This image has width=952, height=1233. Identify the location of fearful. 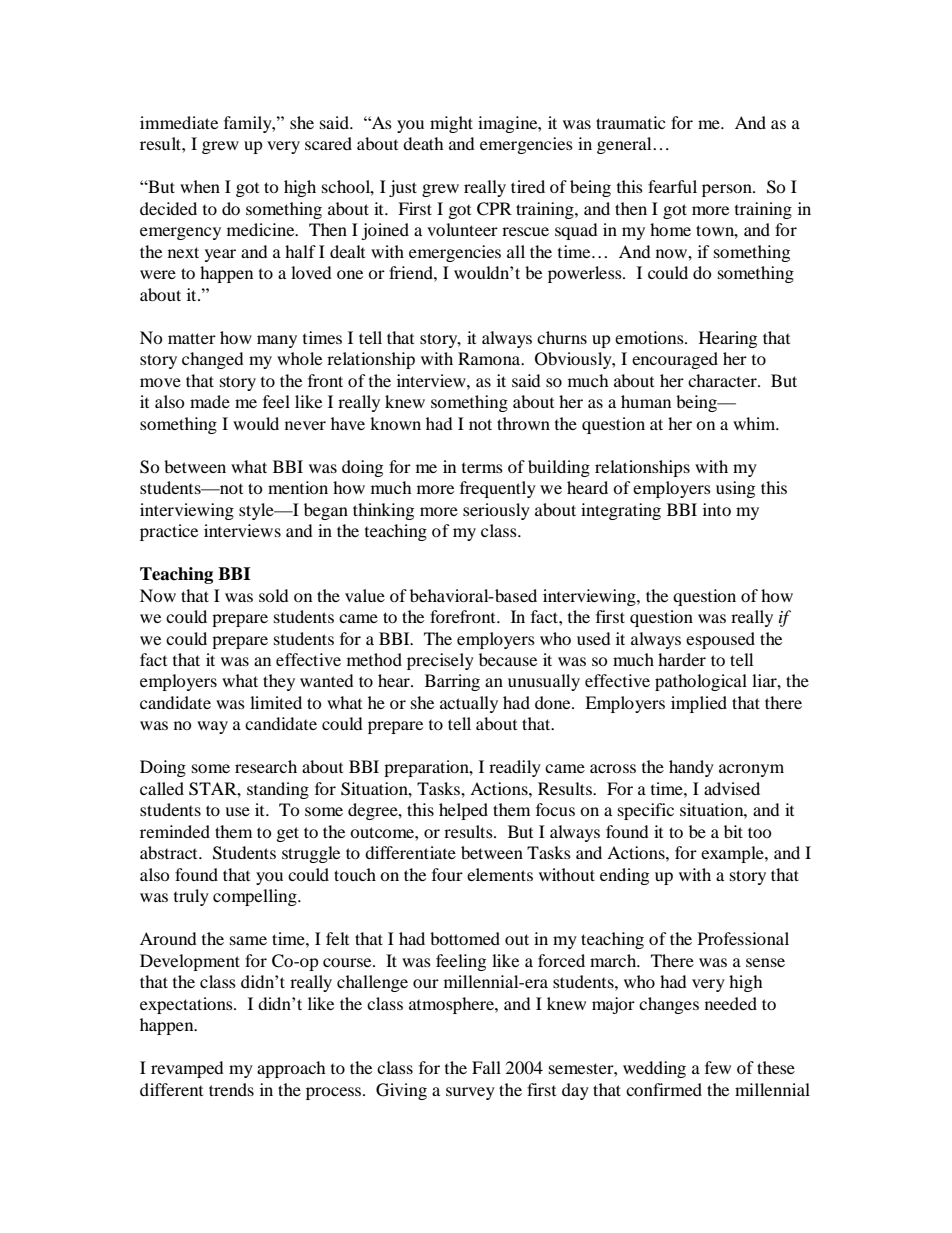
(672, 186).
